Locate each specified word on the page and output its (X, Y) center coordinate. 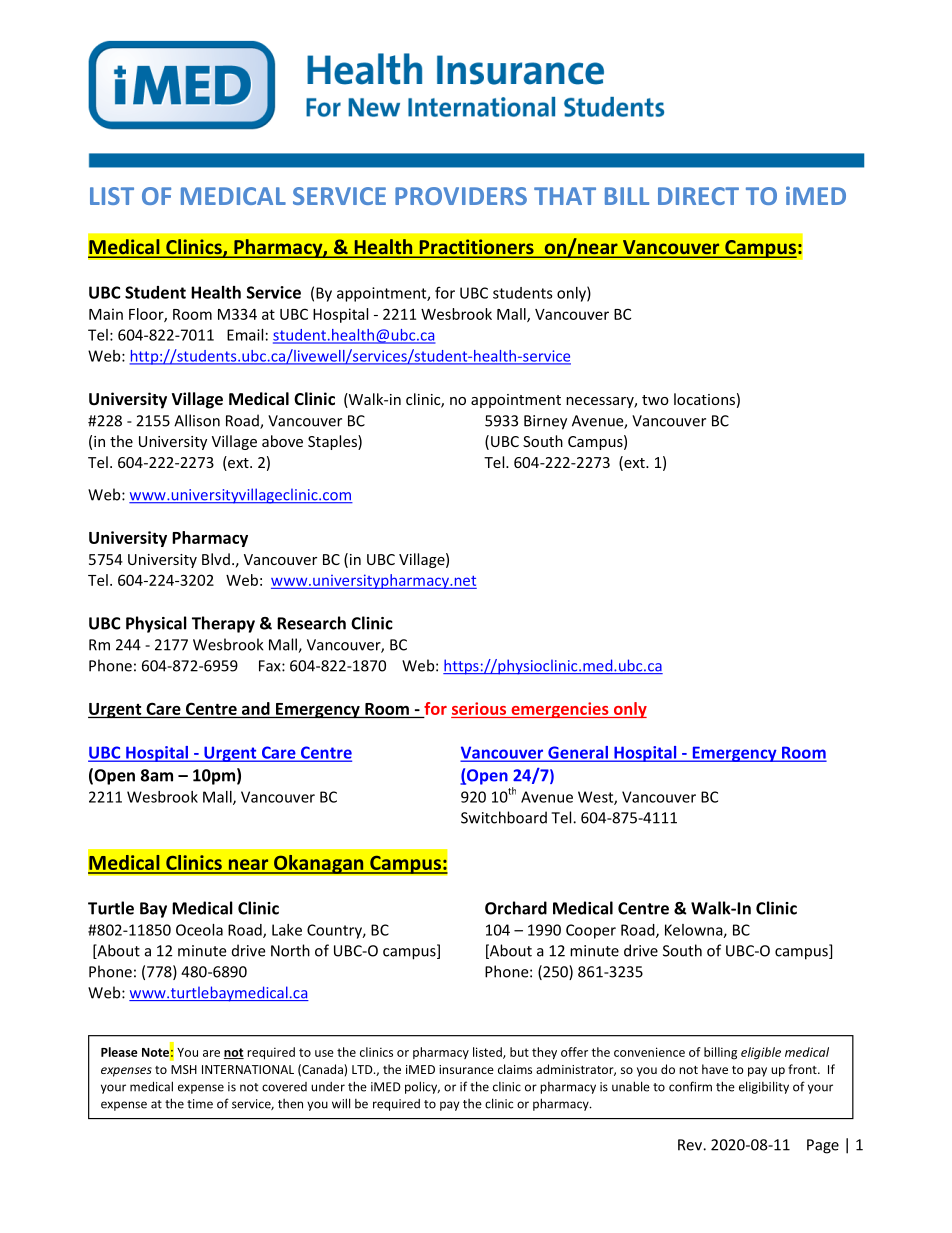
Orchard (516, 908)
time (200, 1104)
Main (106, 314)
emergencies (560, 710)
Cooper (591, 931)
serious (479, 708)
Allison (197, 420)
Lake (287, 930)
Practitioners (476, 248)
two (655, 400)
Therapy (223, 624)
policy (422, 1087)
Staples (333, 442)
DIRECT (698, 196)
